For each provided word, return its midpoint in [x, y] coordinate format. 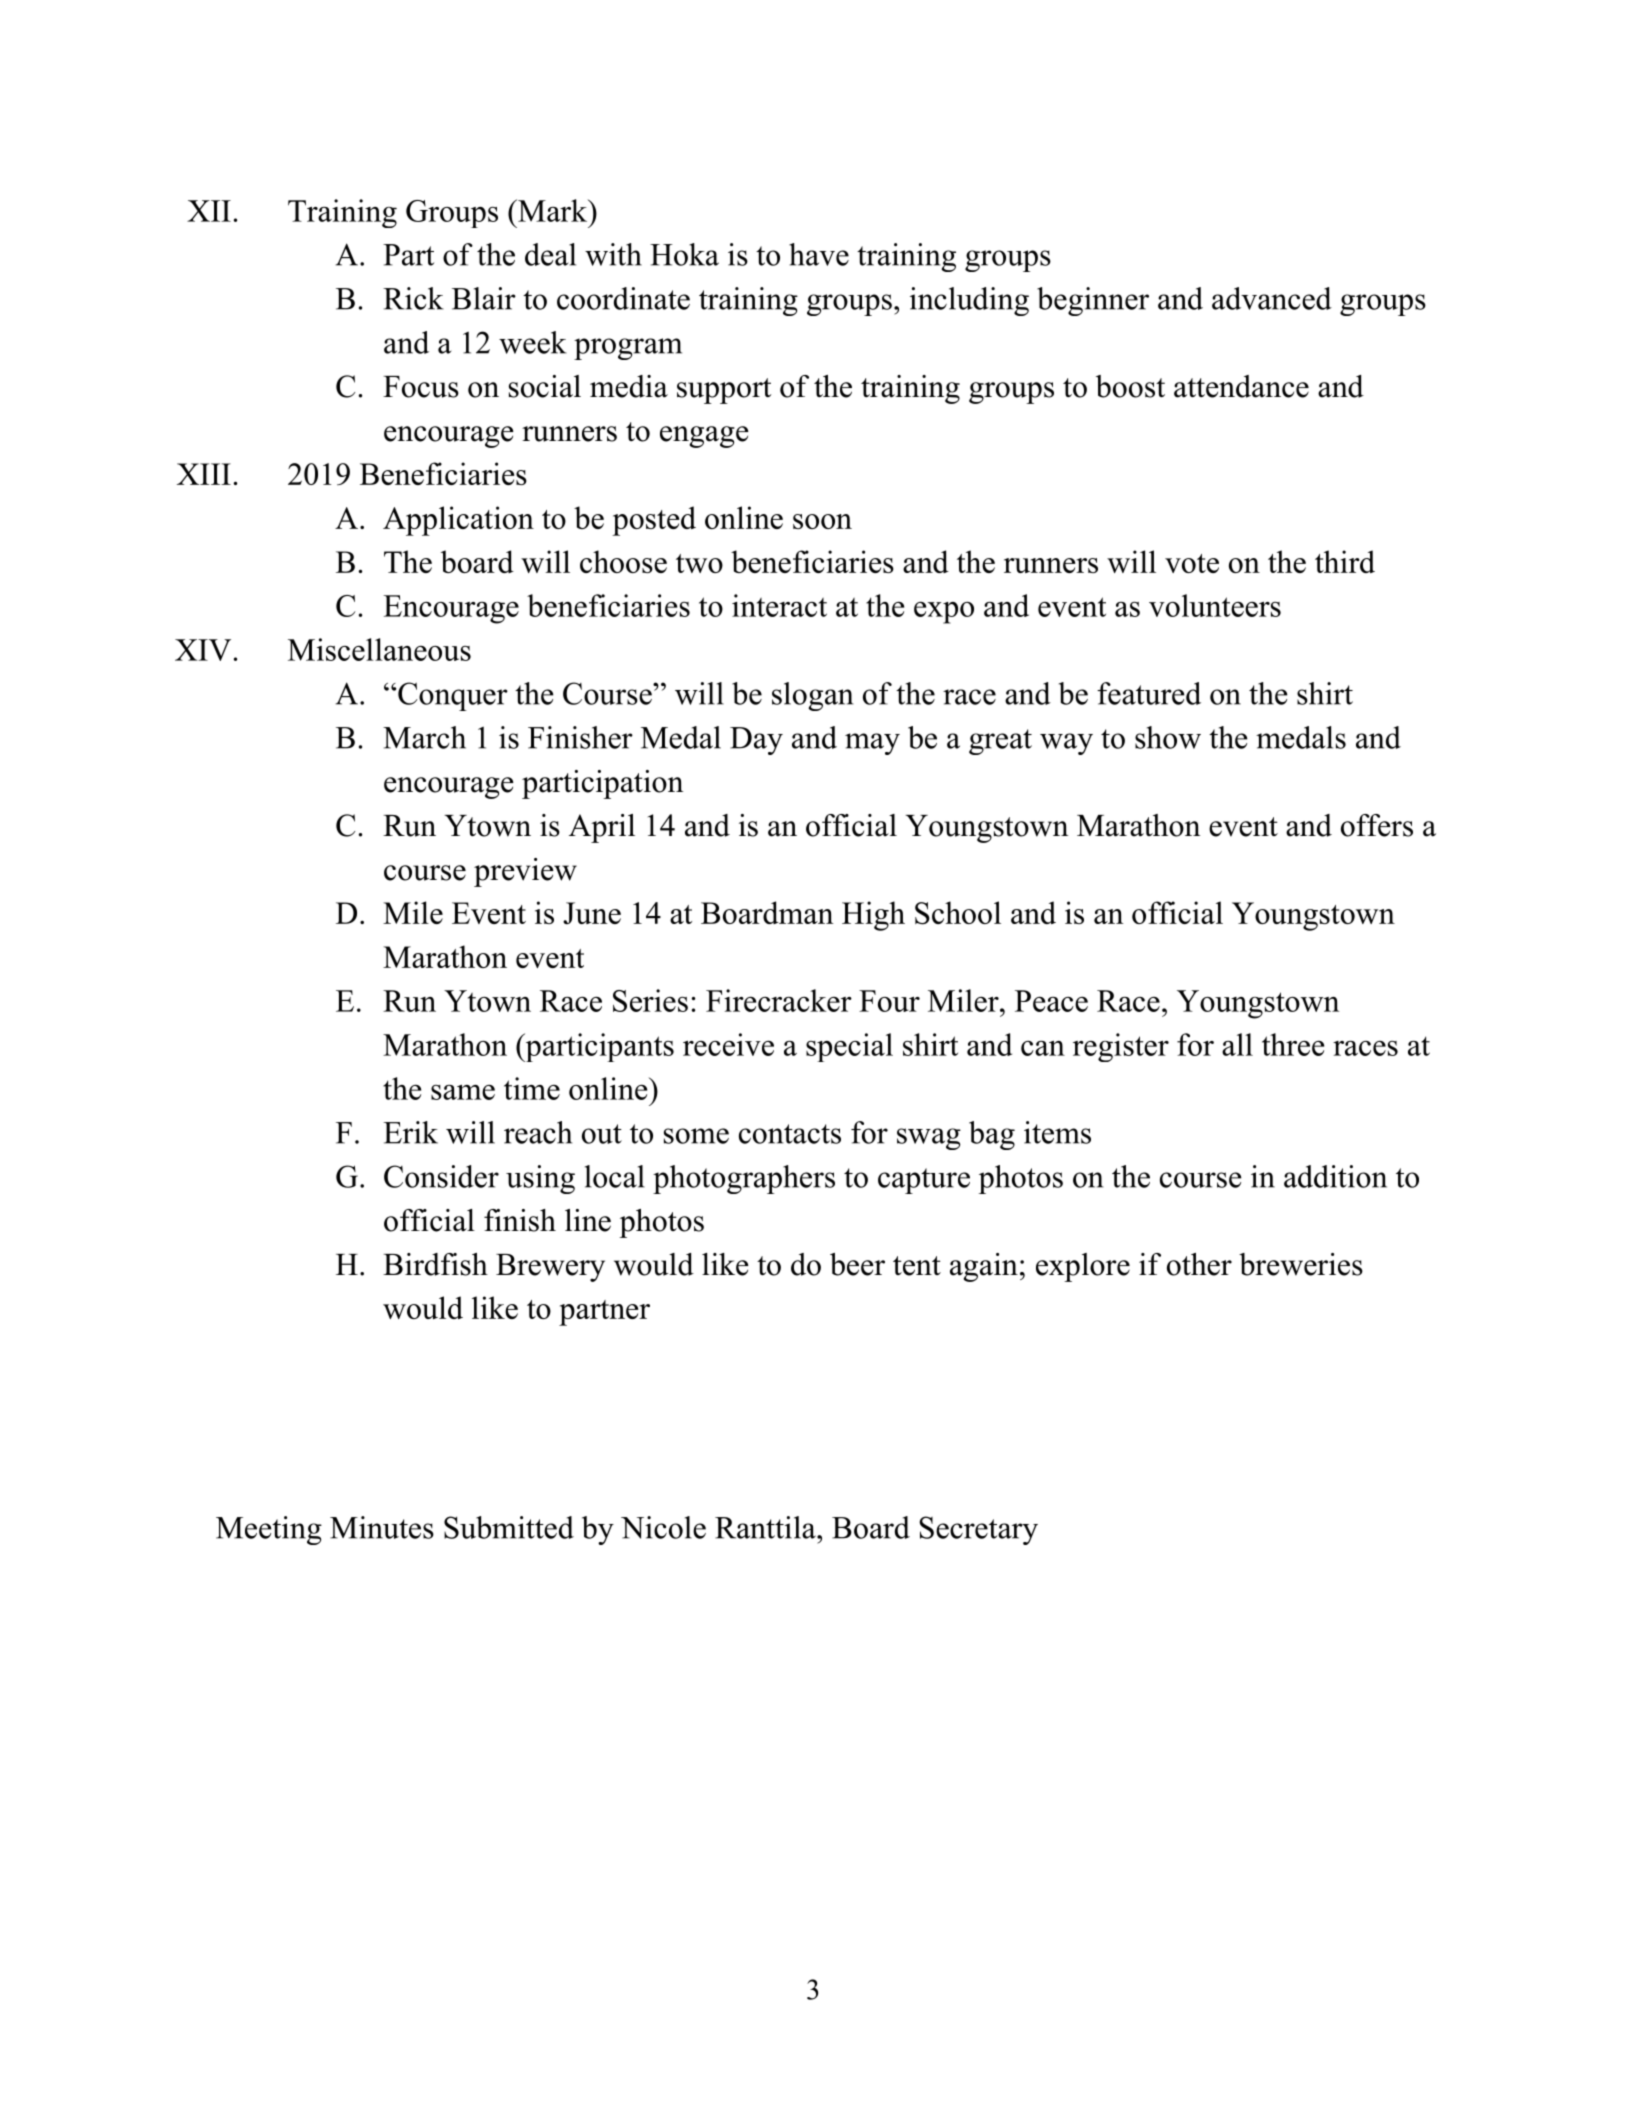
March [424, 737]
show [1168, 737]
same [463, 1092]
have [819, 254]
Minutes [382, 1527]
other [1199, 1264]
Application [458, 521]
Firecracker [779, 1000]
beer [857, 1264]
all [1237, 1044]
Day [756, 741]
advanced [1272, 298]
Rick [413, 298]
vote [1192, 563]
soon [822, 521]
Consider [441, 1176]
